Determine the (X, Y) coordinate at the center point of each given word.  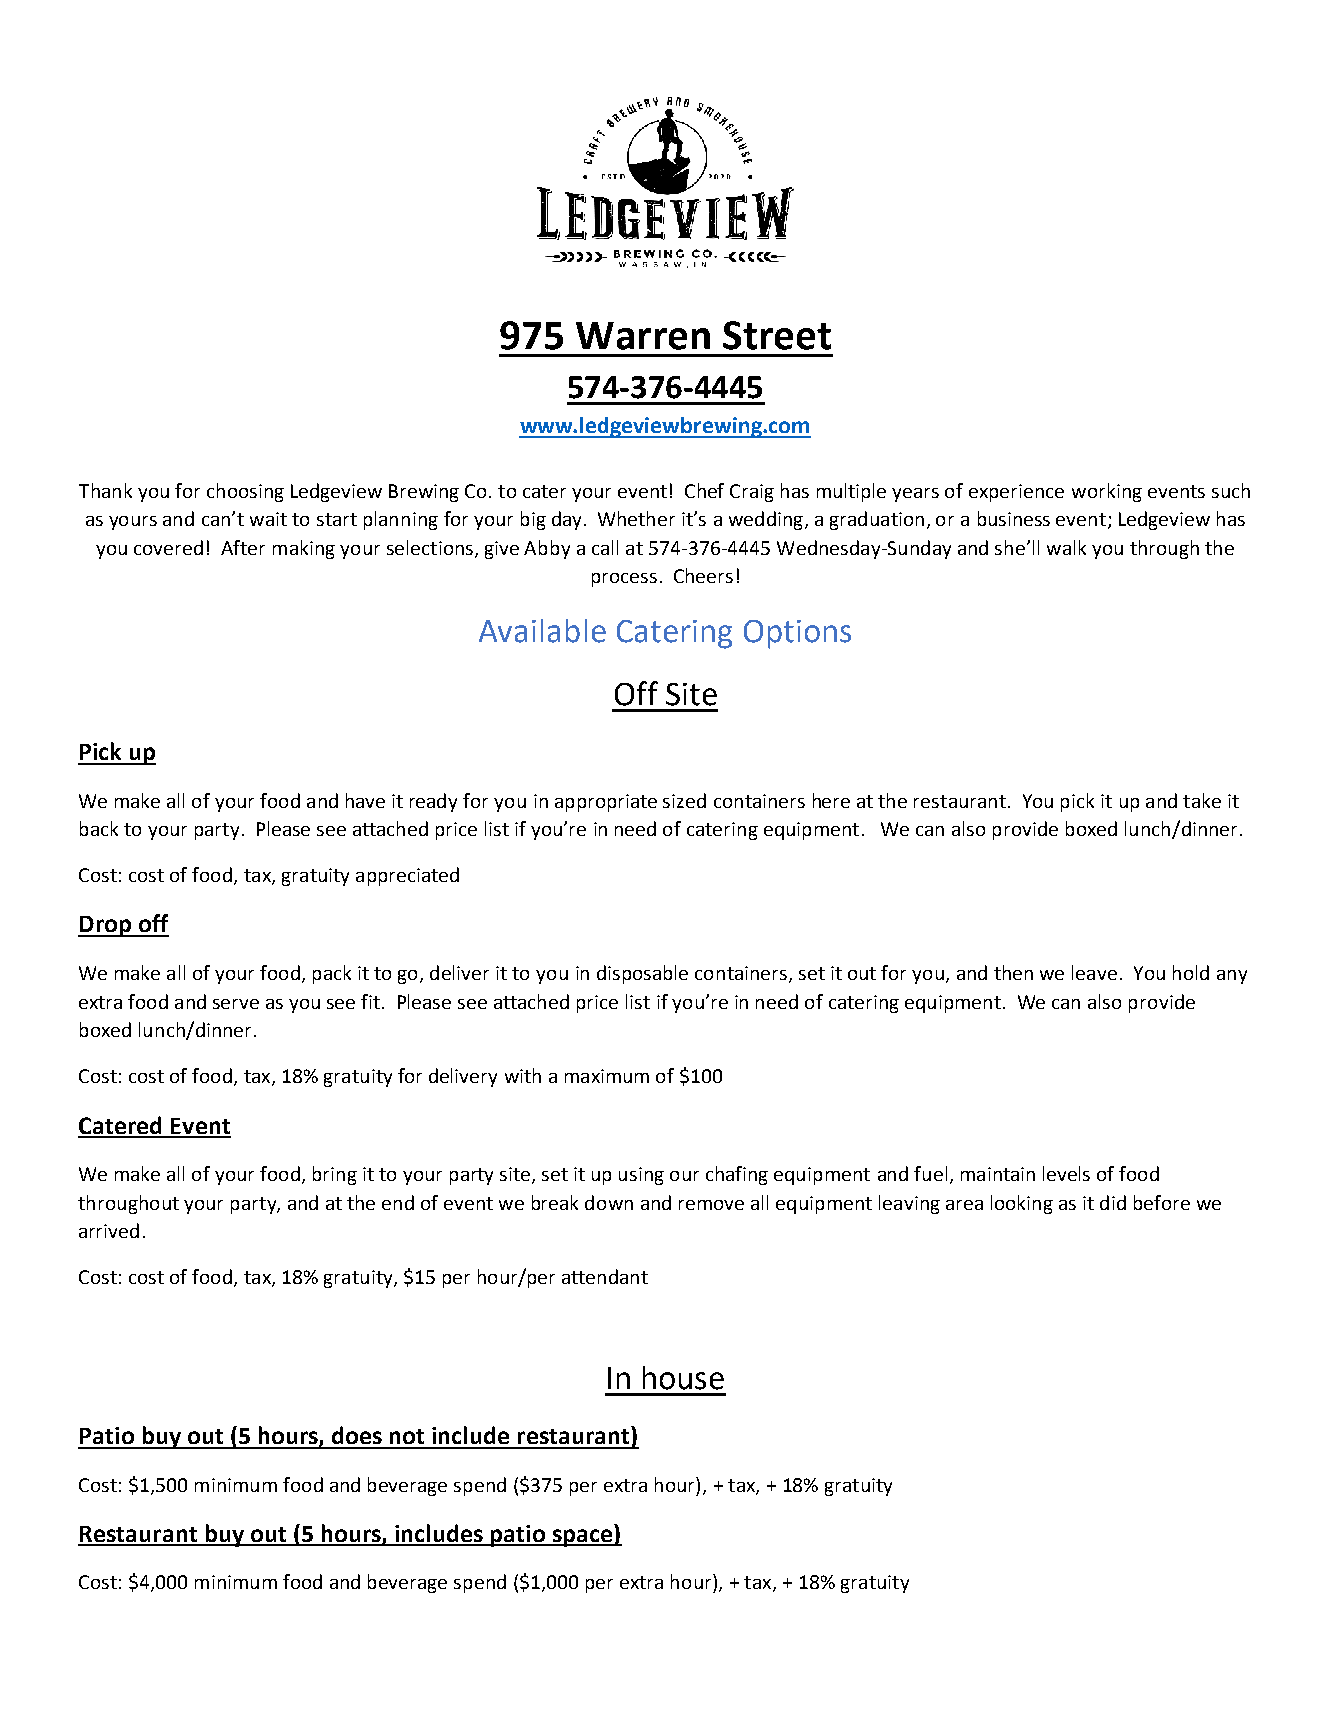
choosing (245, 492)
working (1107, 492)
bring (335, 1175)
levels (1066, 1173)
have (365, 800)
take (1202, 800)
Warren (643, 336)
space (582, 1538)
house (683, 1378)
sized (684, 800)
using (641, 1176)
